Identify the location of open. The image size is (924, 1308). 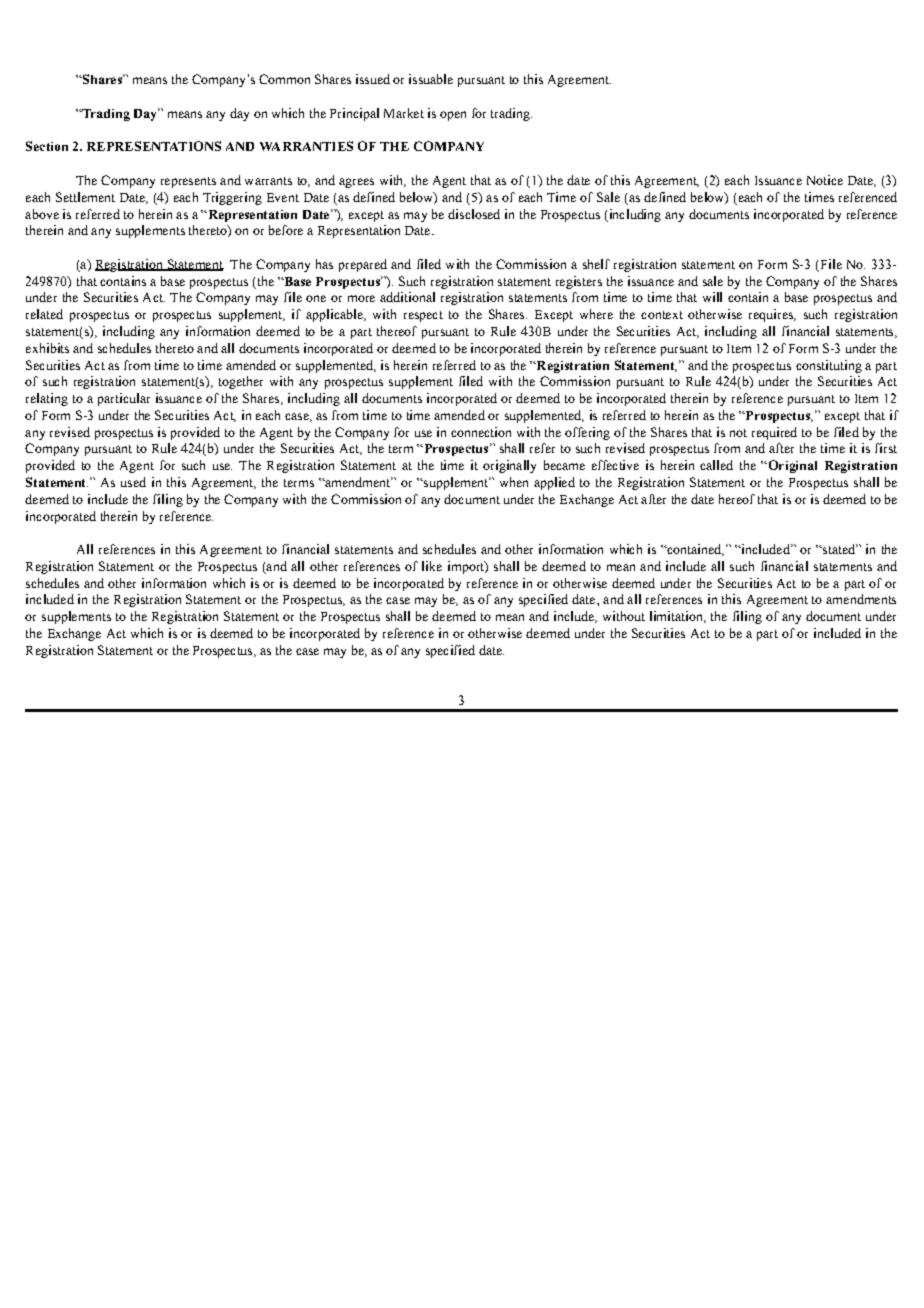
(453, 116).
